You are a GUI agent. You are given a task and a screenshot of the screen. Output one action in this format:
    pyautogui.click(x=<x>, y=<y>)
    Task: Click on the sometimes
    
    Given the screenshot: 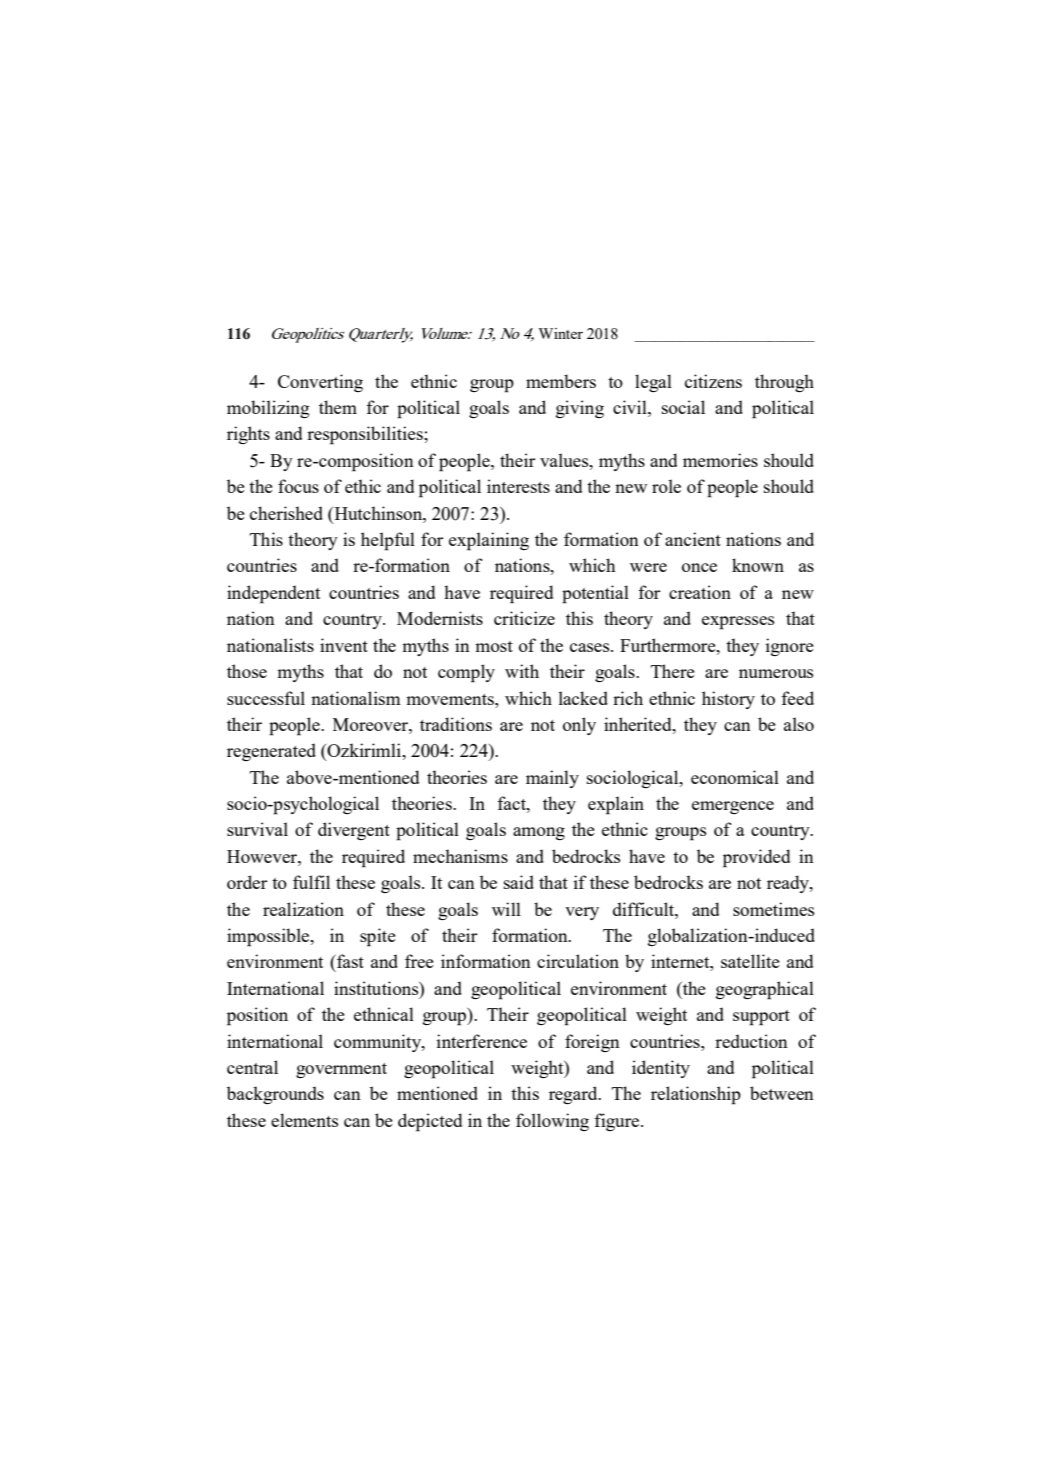 What is the action you would take?
    pyautogui.click(x=774, y=909)
